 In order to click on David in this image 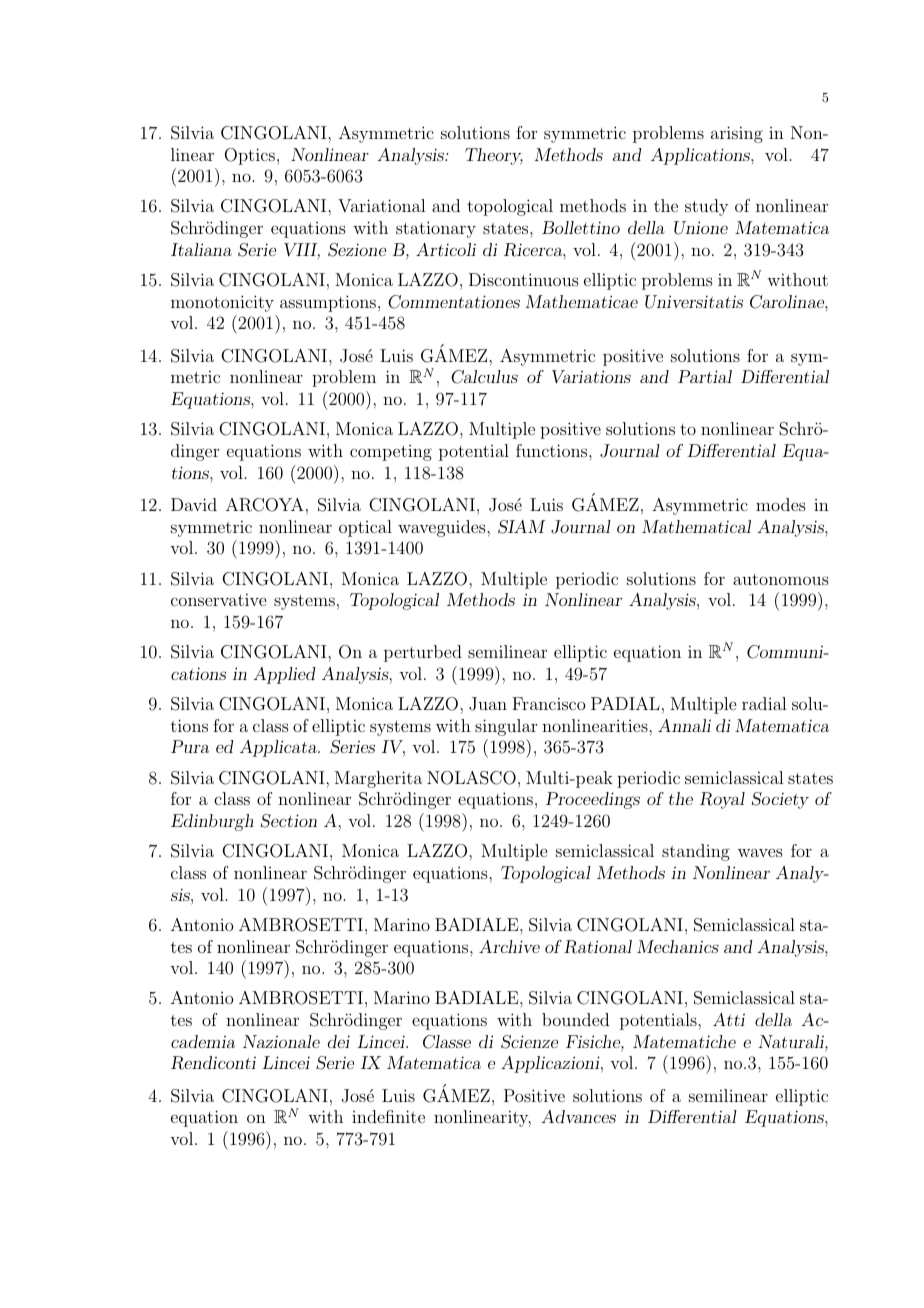, I will do `click(194, 504)`.
